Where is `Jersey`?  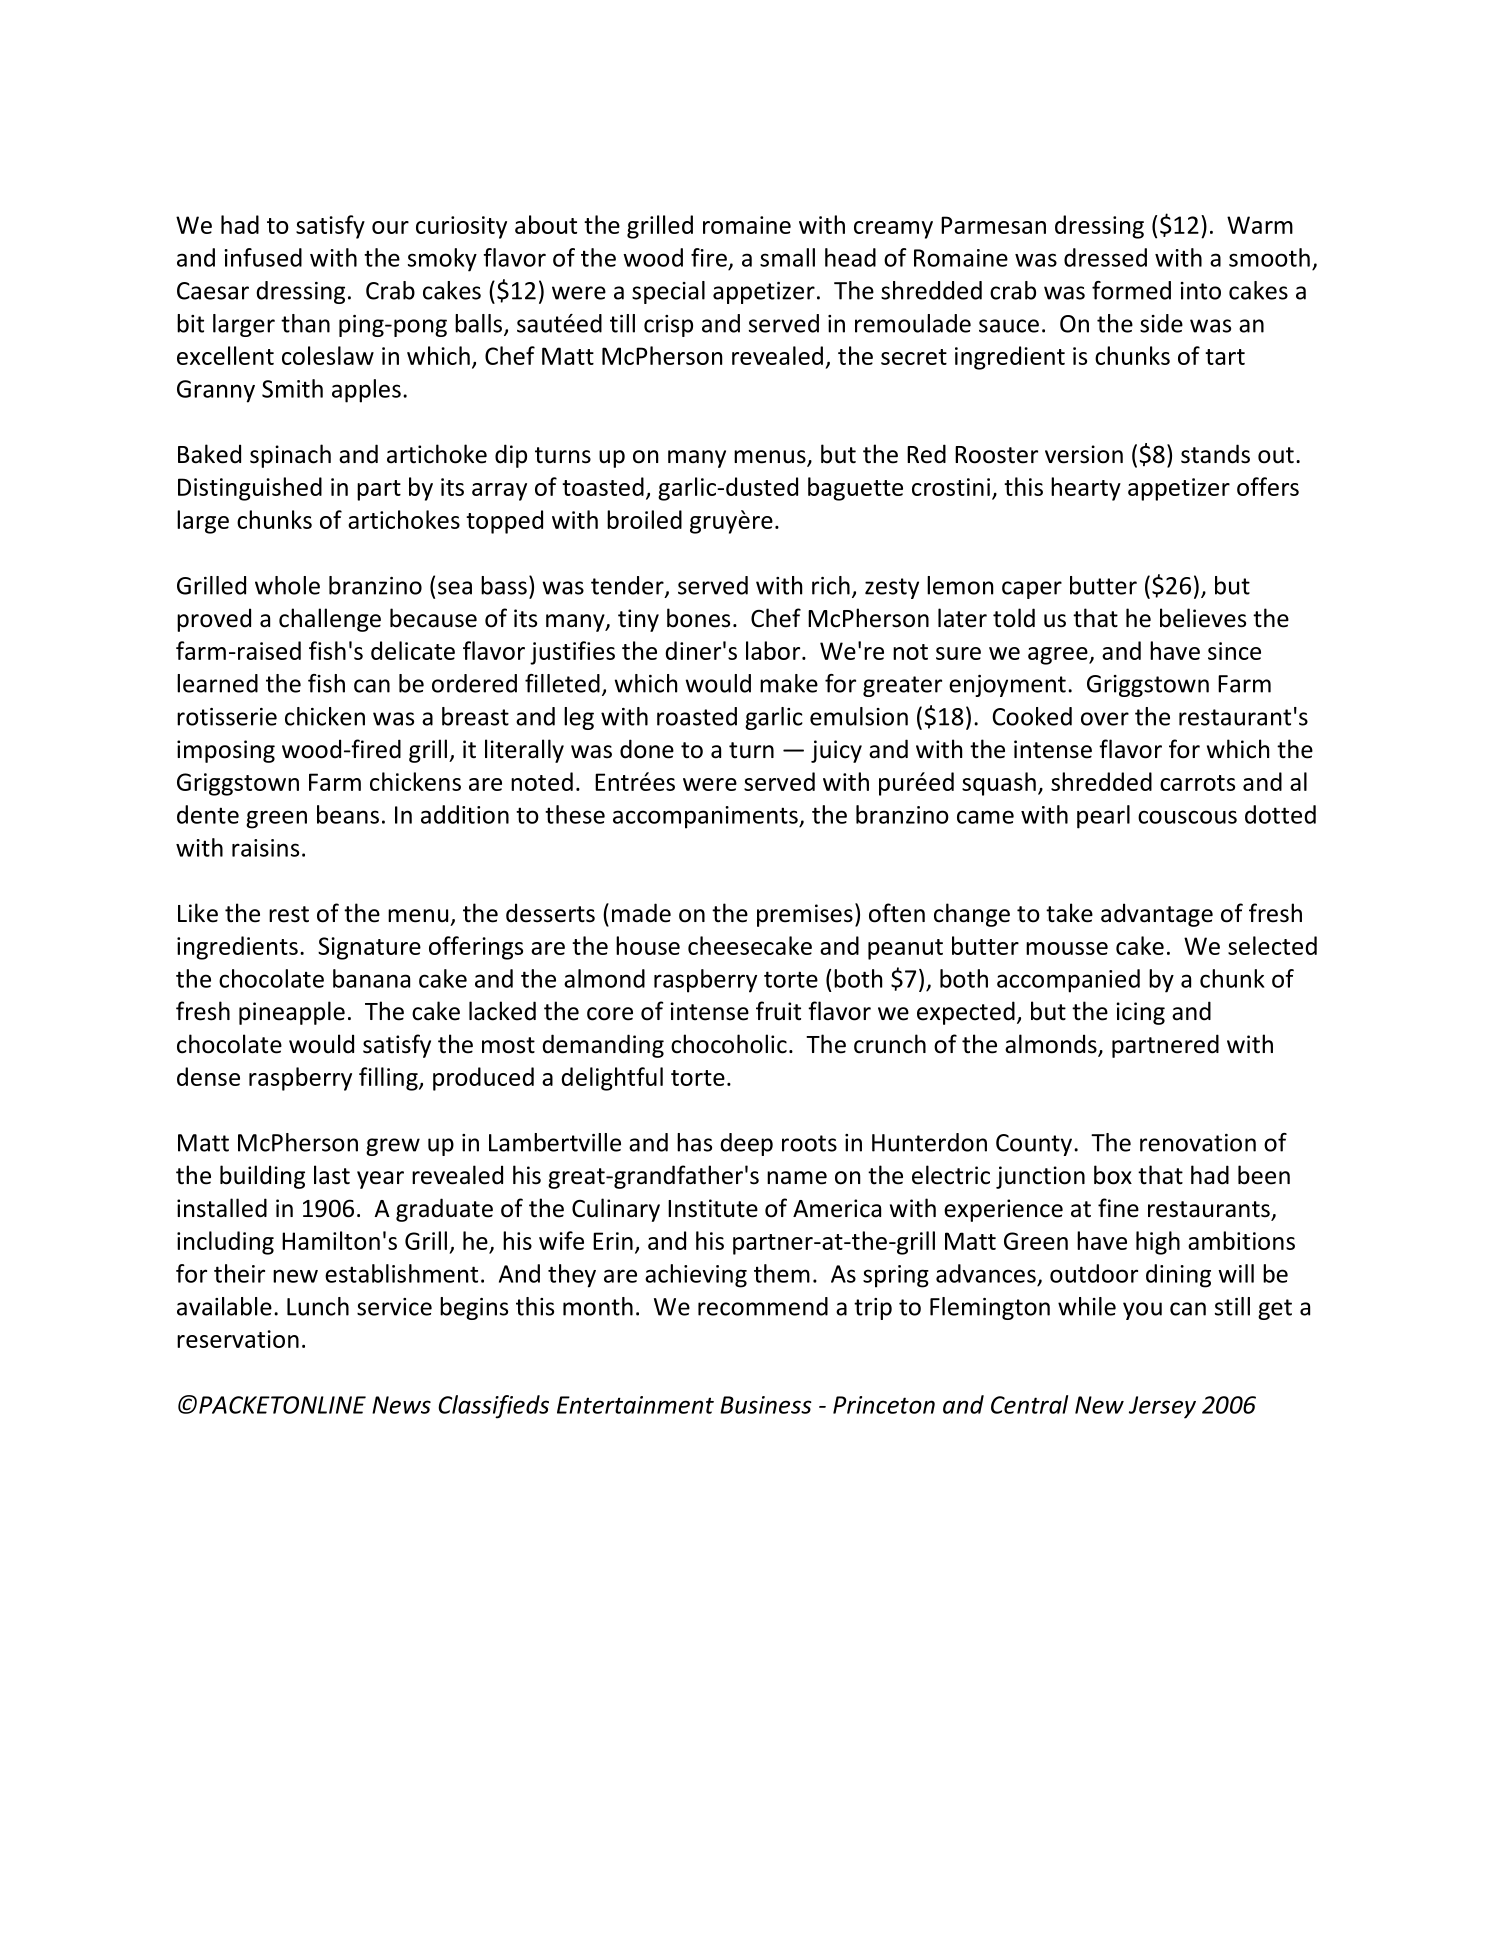 Jersey is located at coordinates (1162, 1407).
